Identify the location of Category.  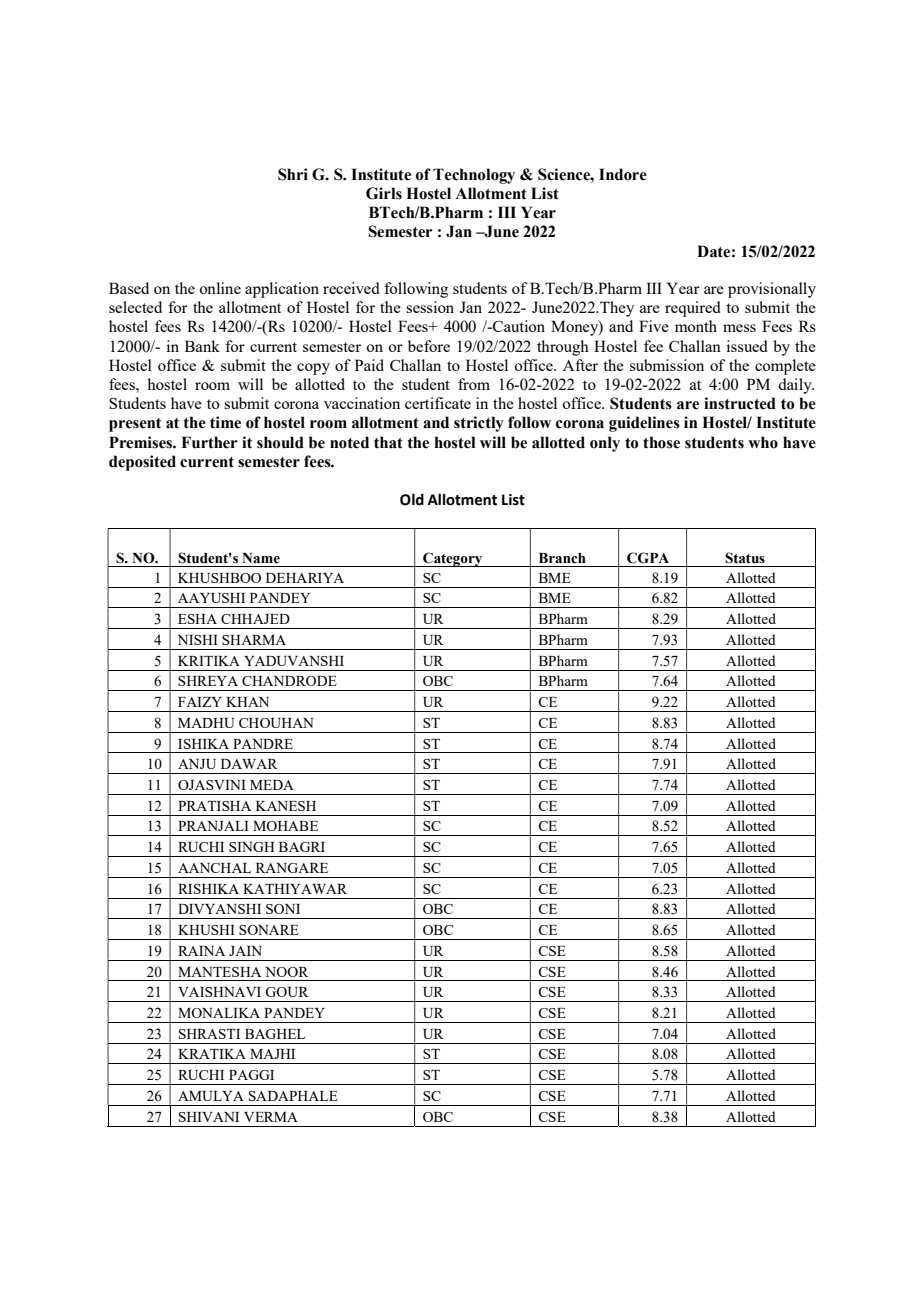
(453, 559).
